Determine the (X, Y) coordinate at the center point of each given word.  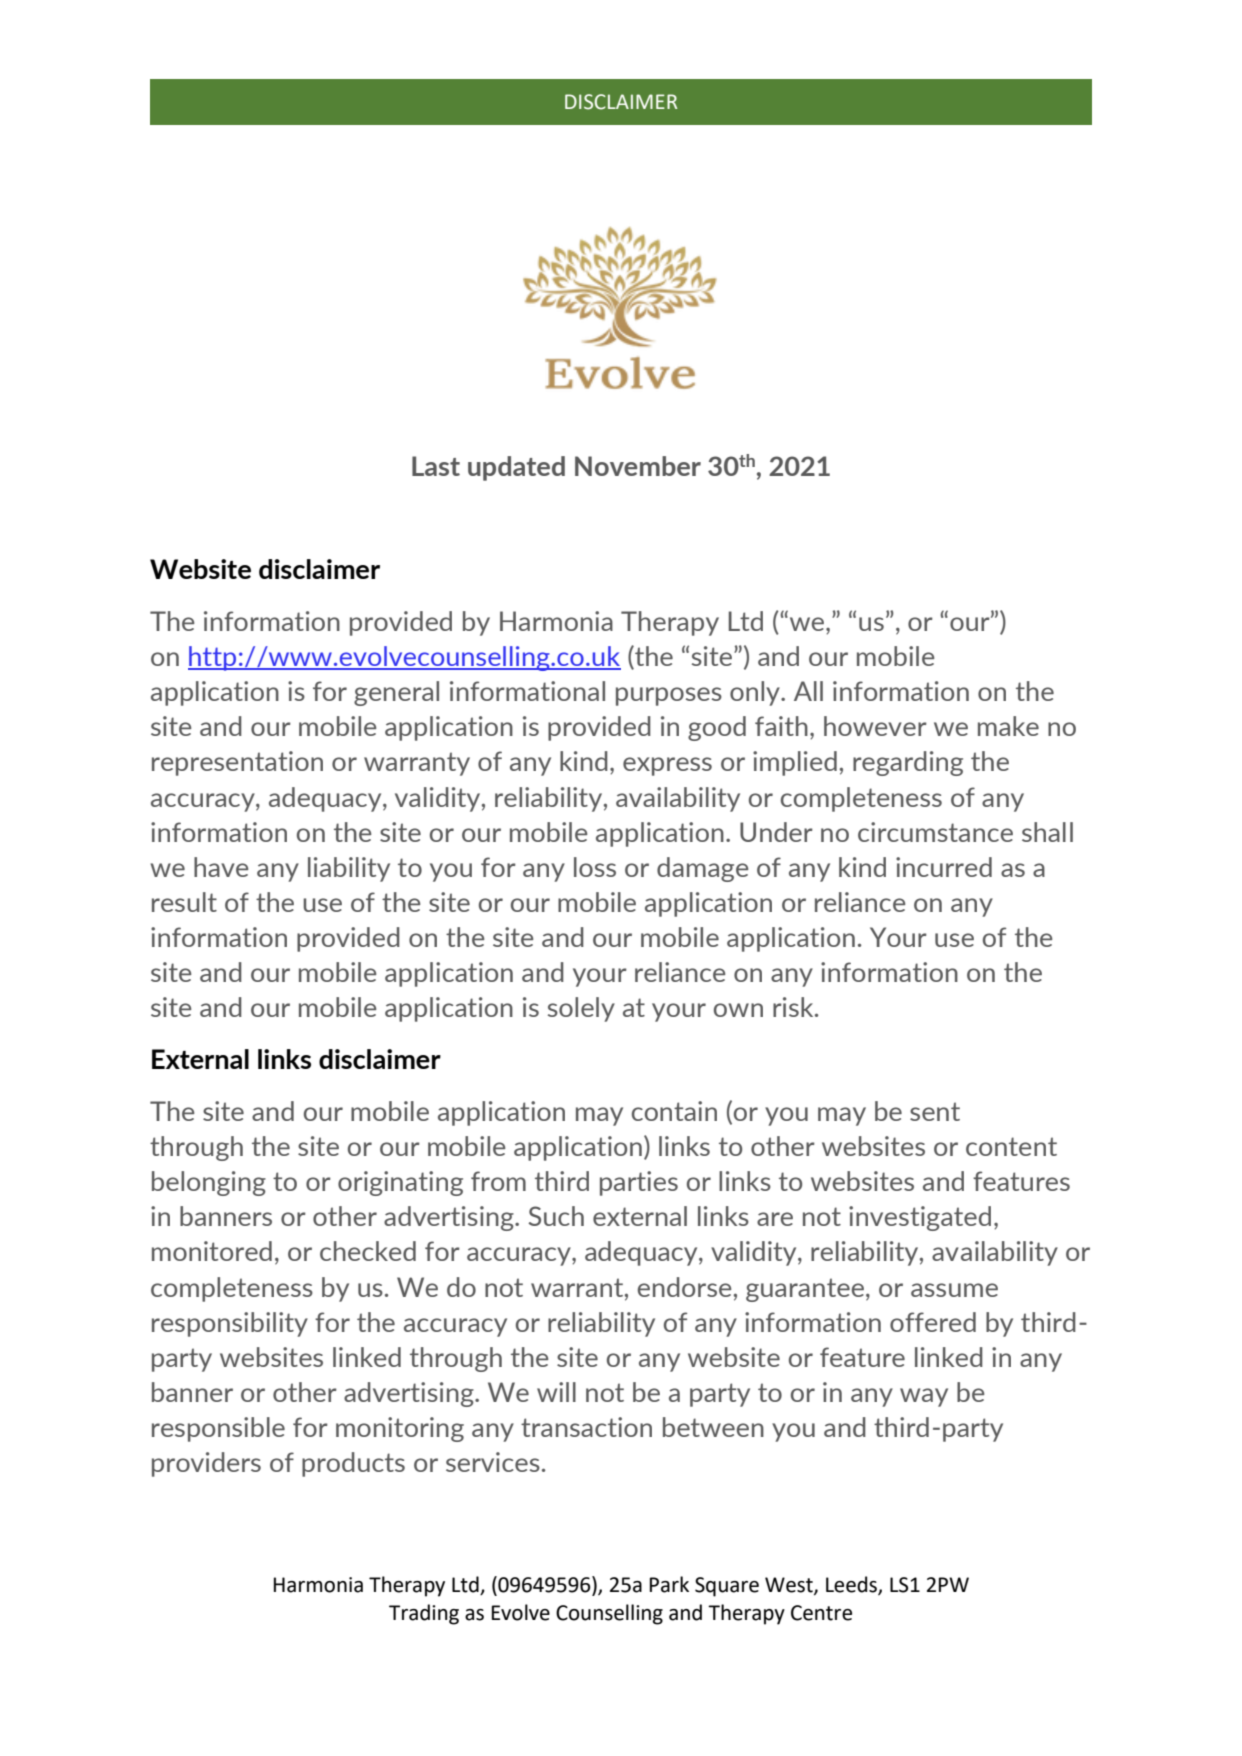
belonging (209, 1183)
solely (581, 1009)
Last (436, 466)
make (1008, 726)
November (638, 466)
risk (794, 1007)
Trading (424, 1614)
